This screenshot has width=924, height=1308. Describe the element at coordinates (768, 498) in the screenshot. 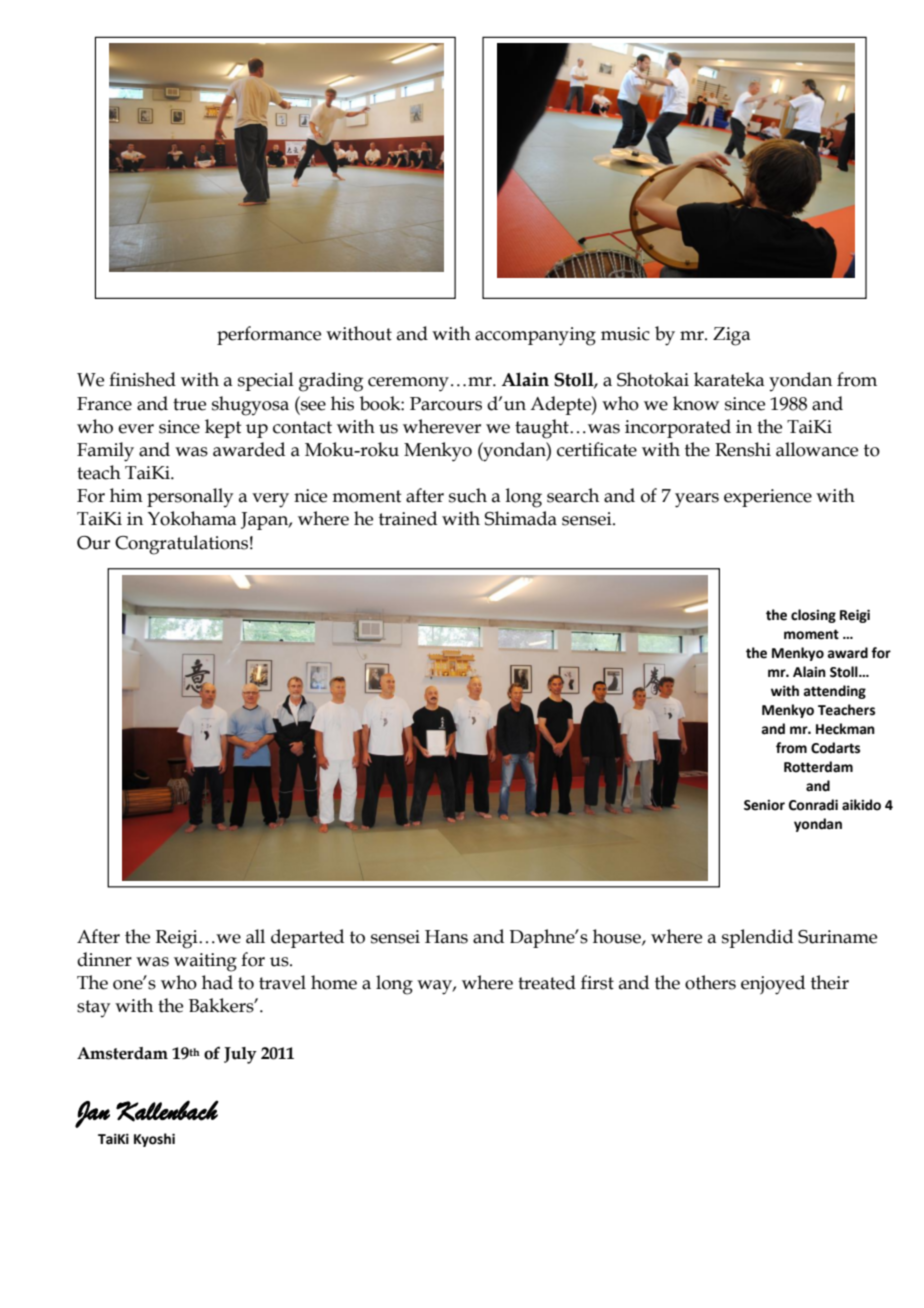

I see `experience` at that location.
